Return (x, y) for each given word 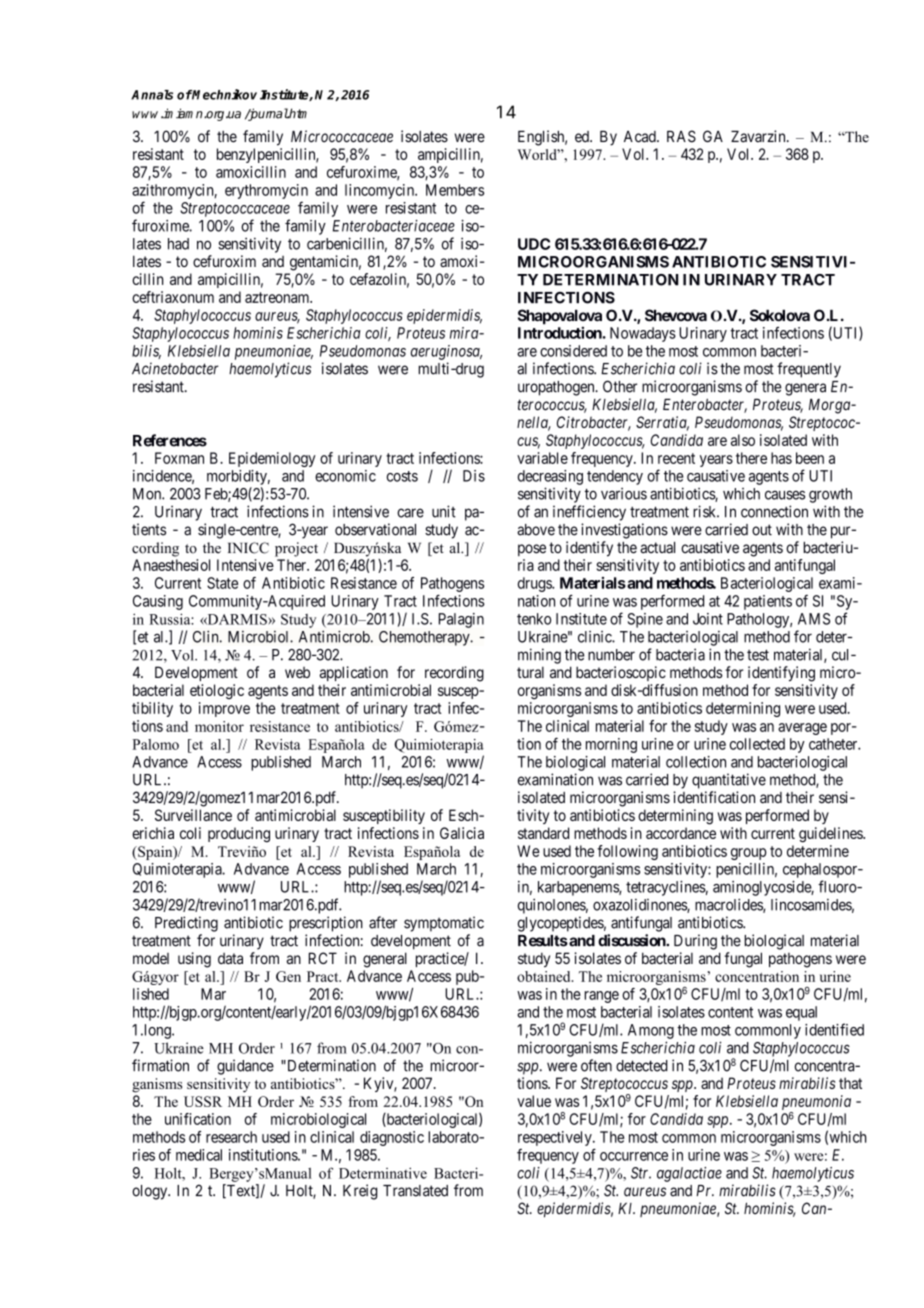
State (222, 583)
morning (611, 745)
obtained (545, 976)
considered (573, 351)
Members (455, 190)
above (536, 530)
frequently (809, 370)
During (695, 942)
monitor (219, 726)
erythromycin (266, 191)
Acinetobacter (175, 368)
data (230, 958)
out (762, 530)
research (231, 1137)
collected (757, 744)
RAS (681, 136)
